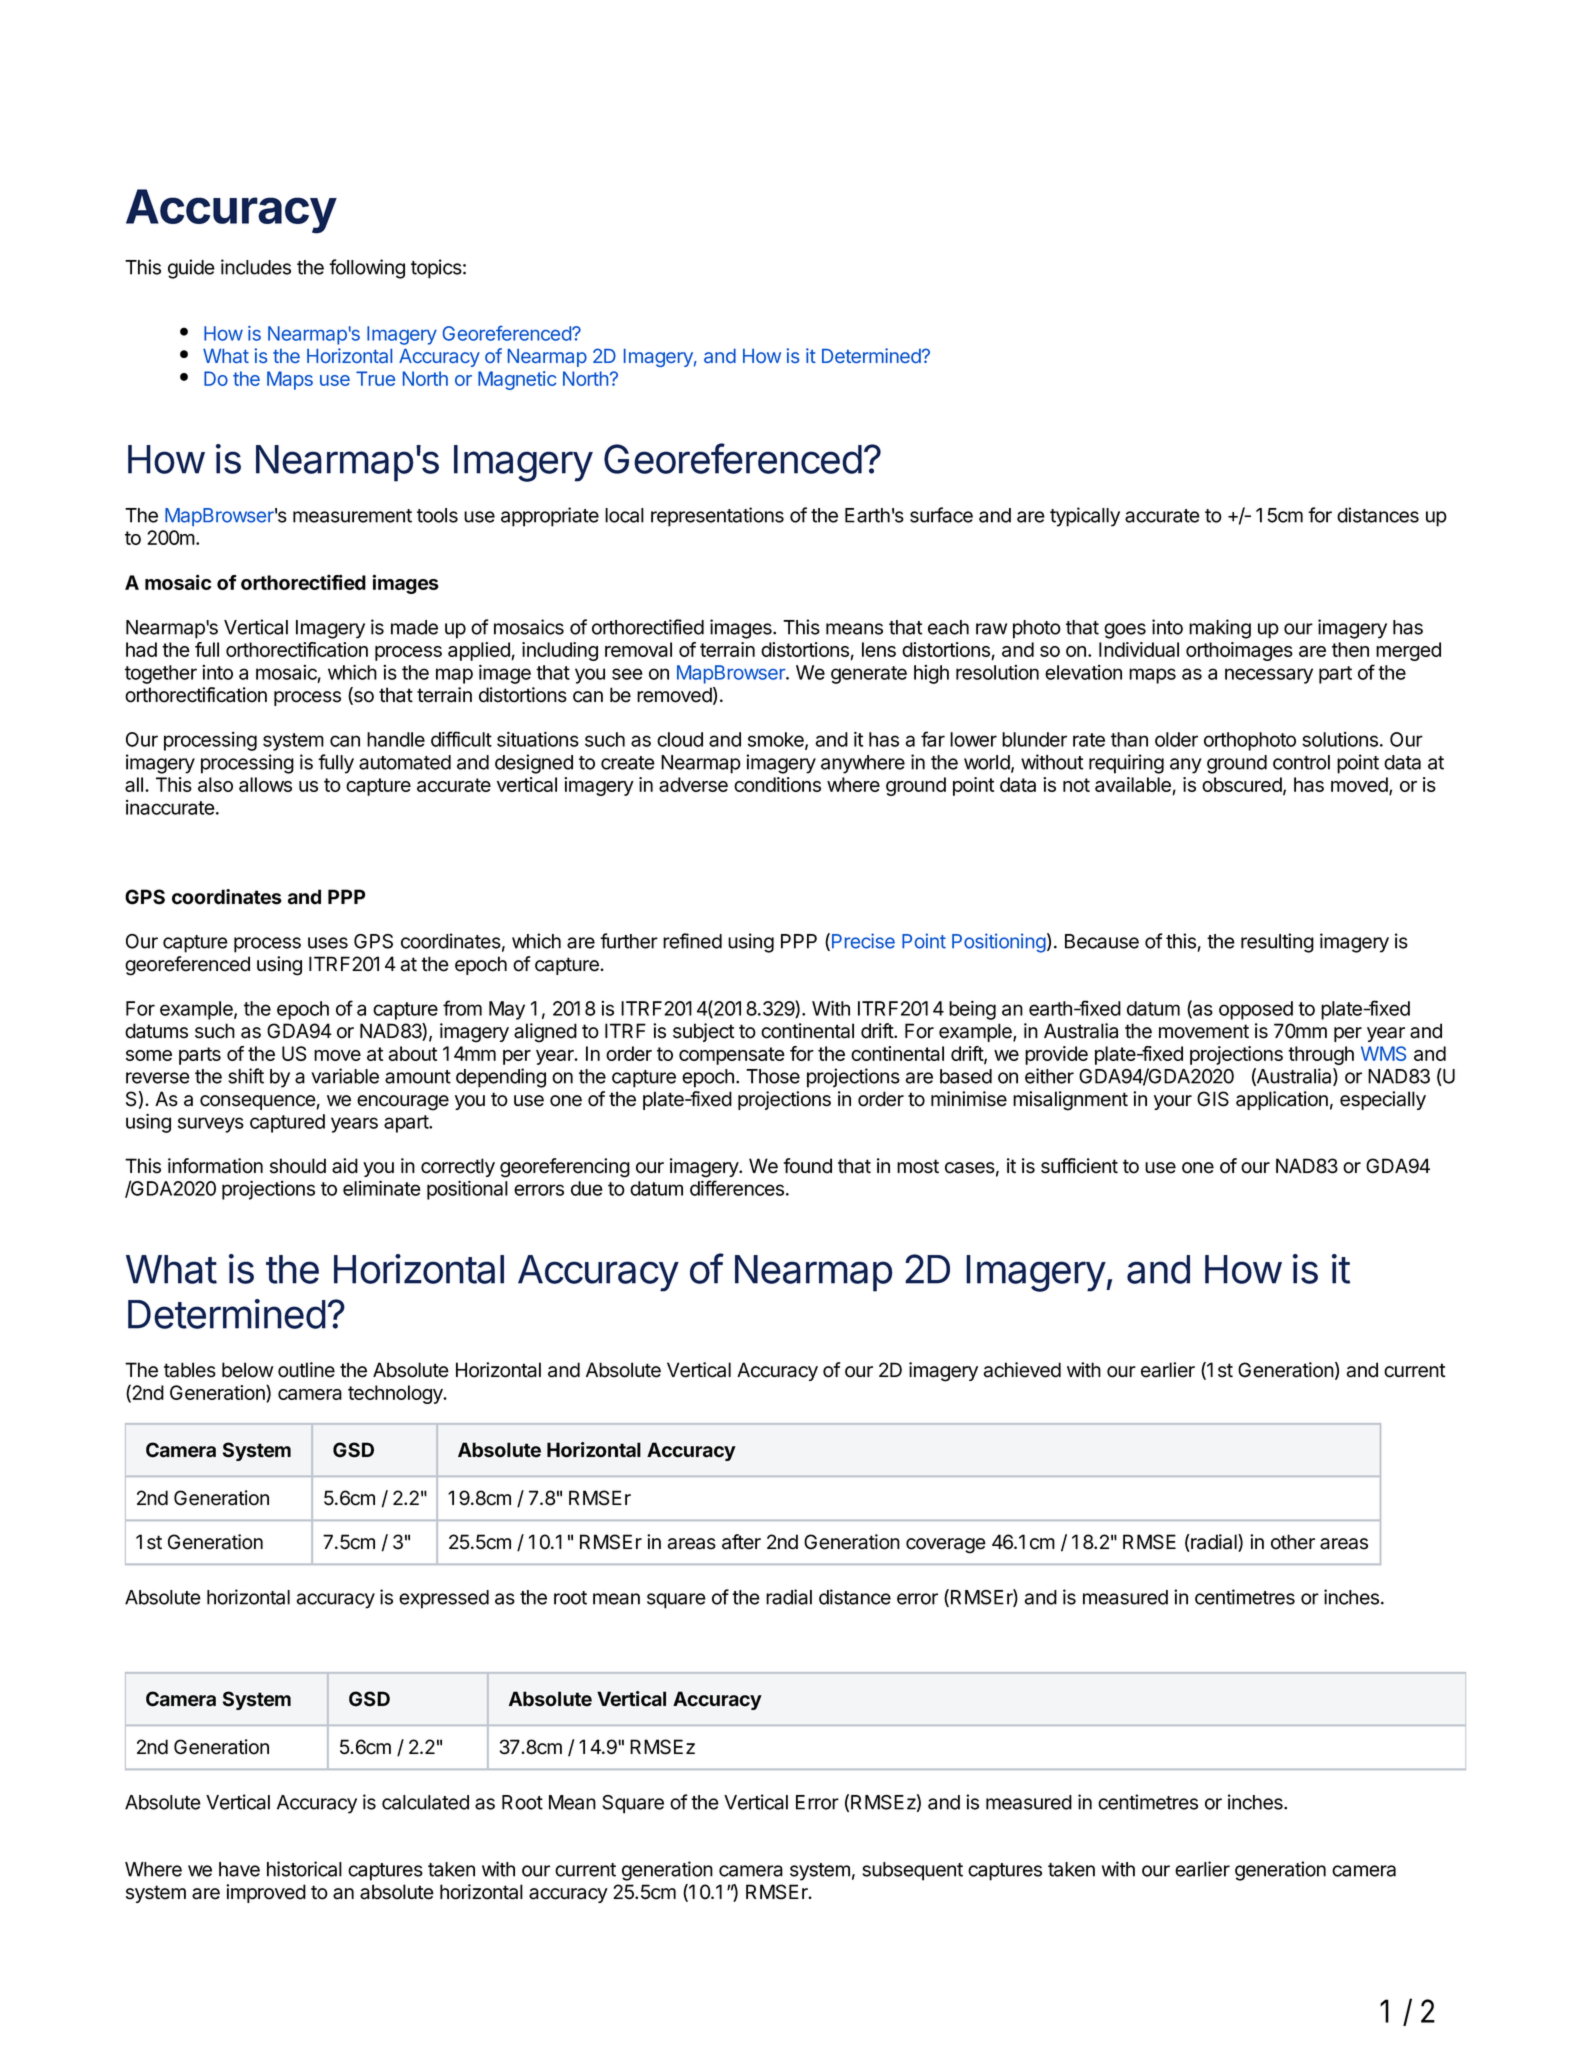  What do you see at coordinates (1242, 784) in the document?
I see `obscured` at bounding box center [1242, 784].
